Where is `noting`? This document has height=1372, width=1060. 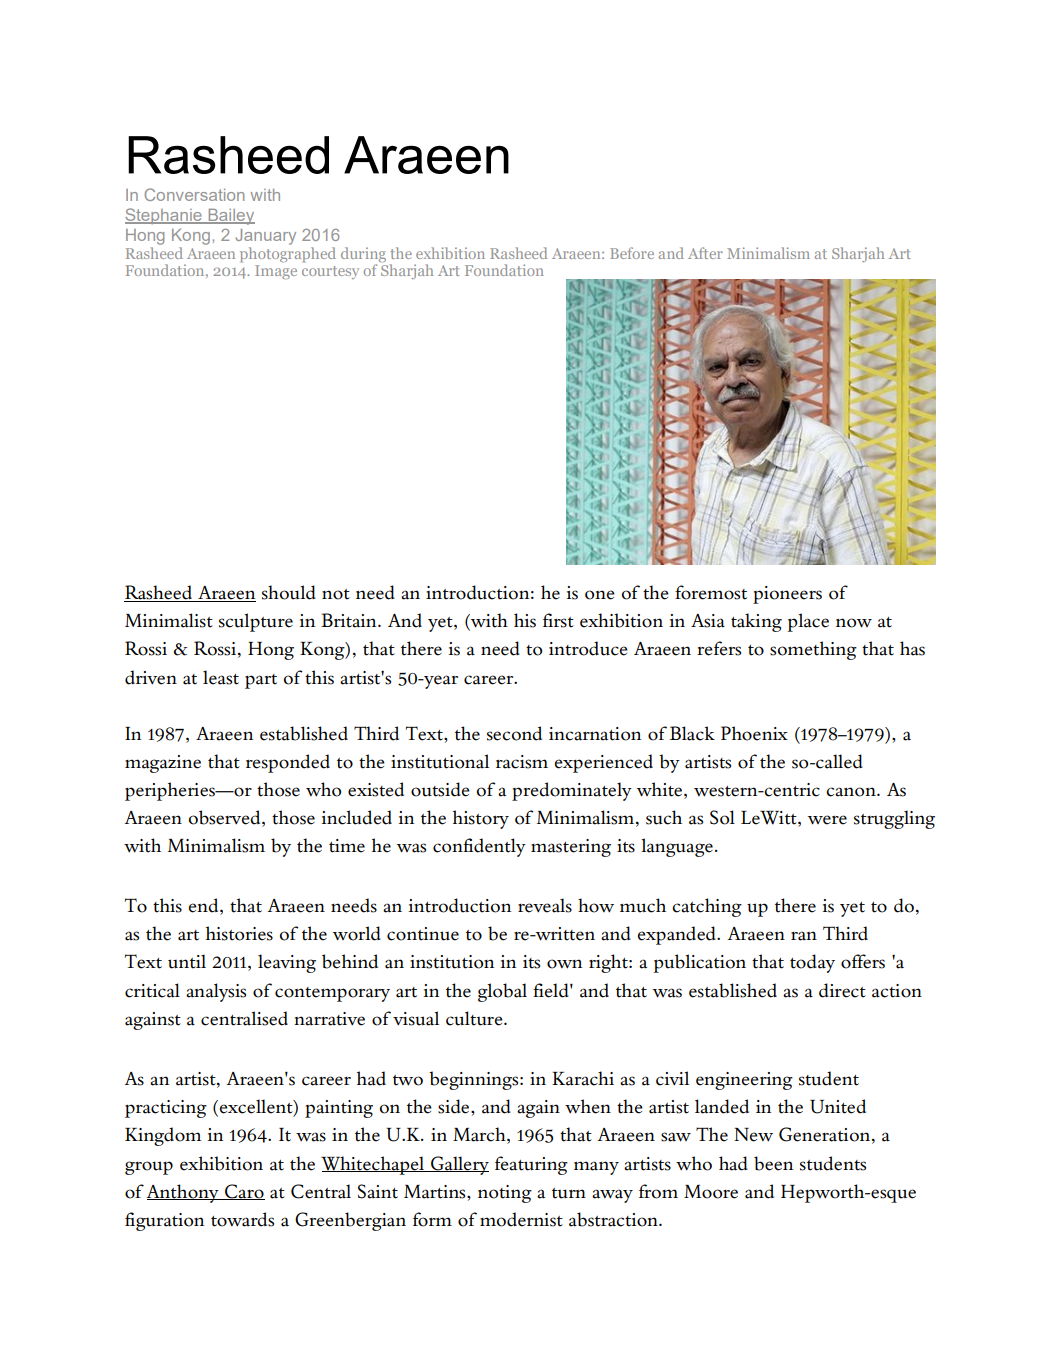 noting is located at coordinates (505, 1194).
